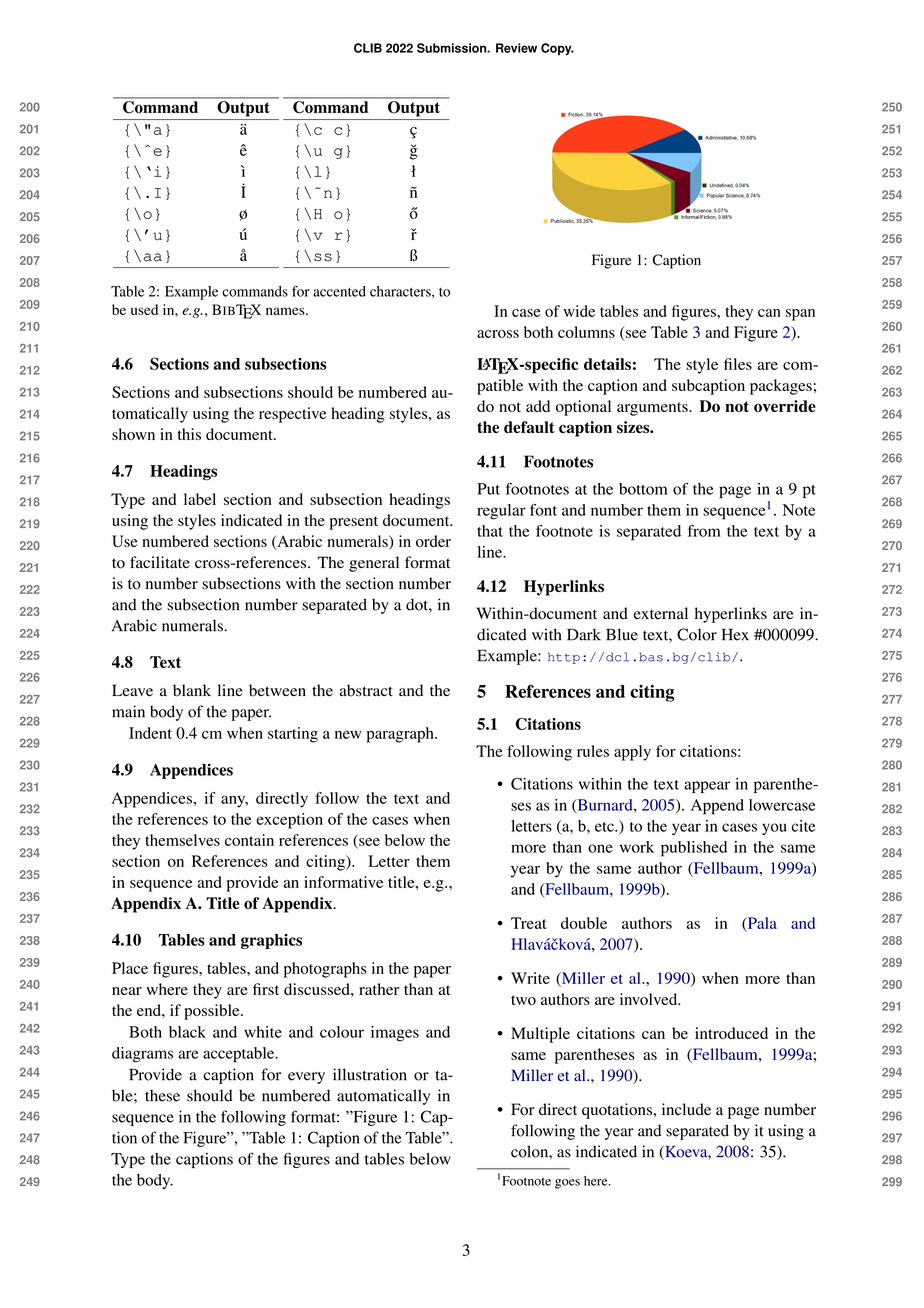 The height and width of the screenshot is (1308, 924). Describe the element at coordinates (567, 1184) in the screenshot. I see `goes` at that location.
